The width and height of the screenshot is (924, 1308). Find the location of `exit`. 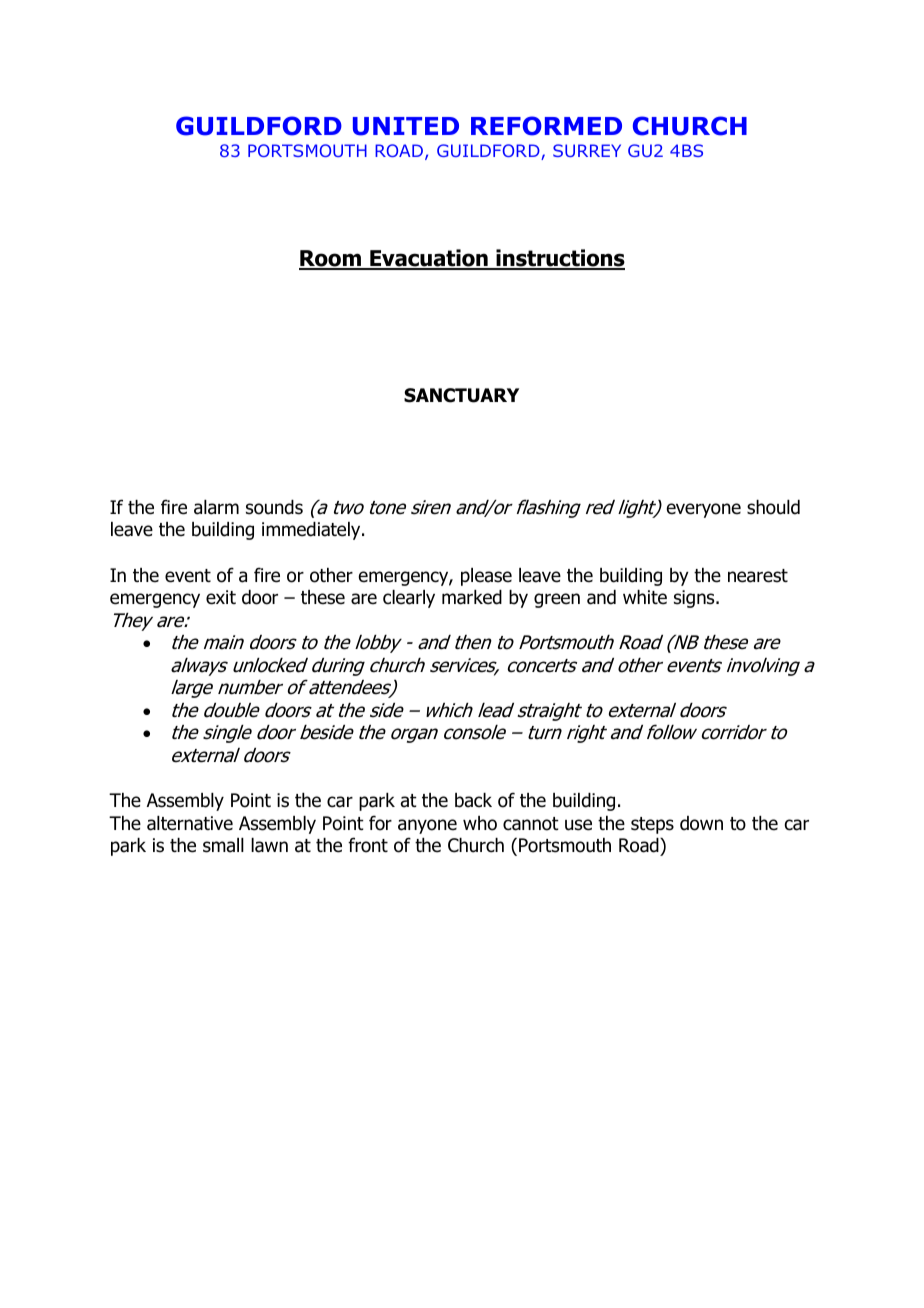

exit is located at coordinates (221, 597).
